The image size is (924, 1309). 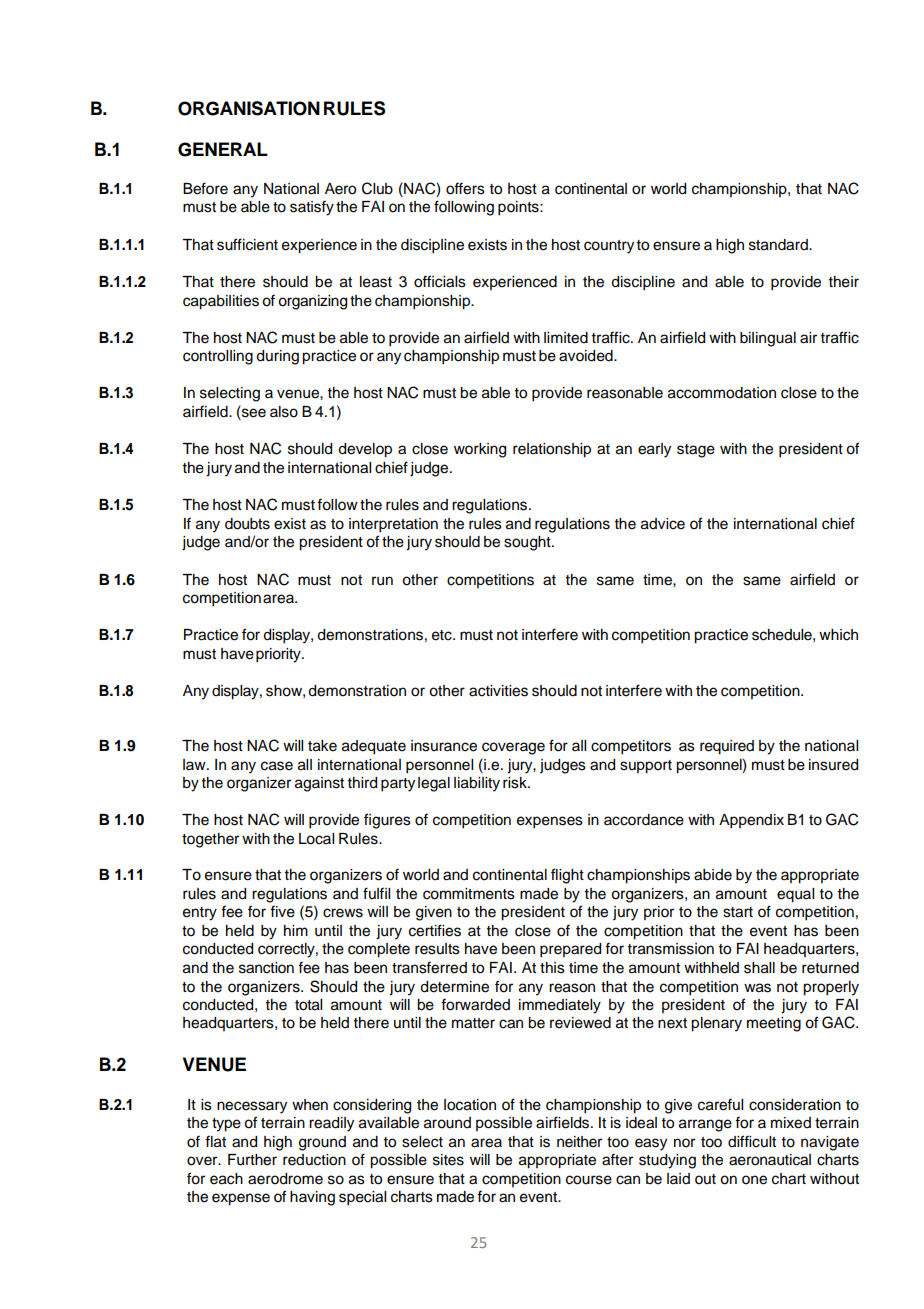 I want to click on Further, so click(x=252, y=1160).
